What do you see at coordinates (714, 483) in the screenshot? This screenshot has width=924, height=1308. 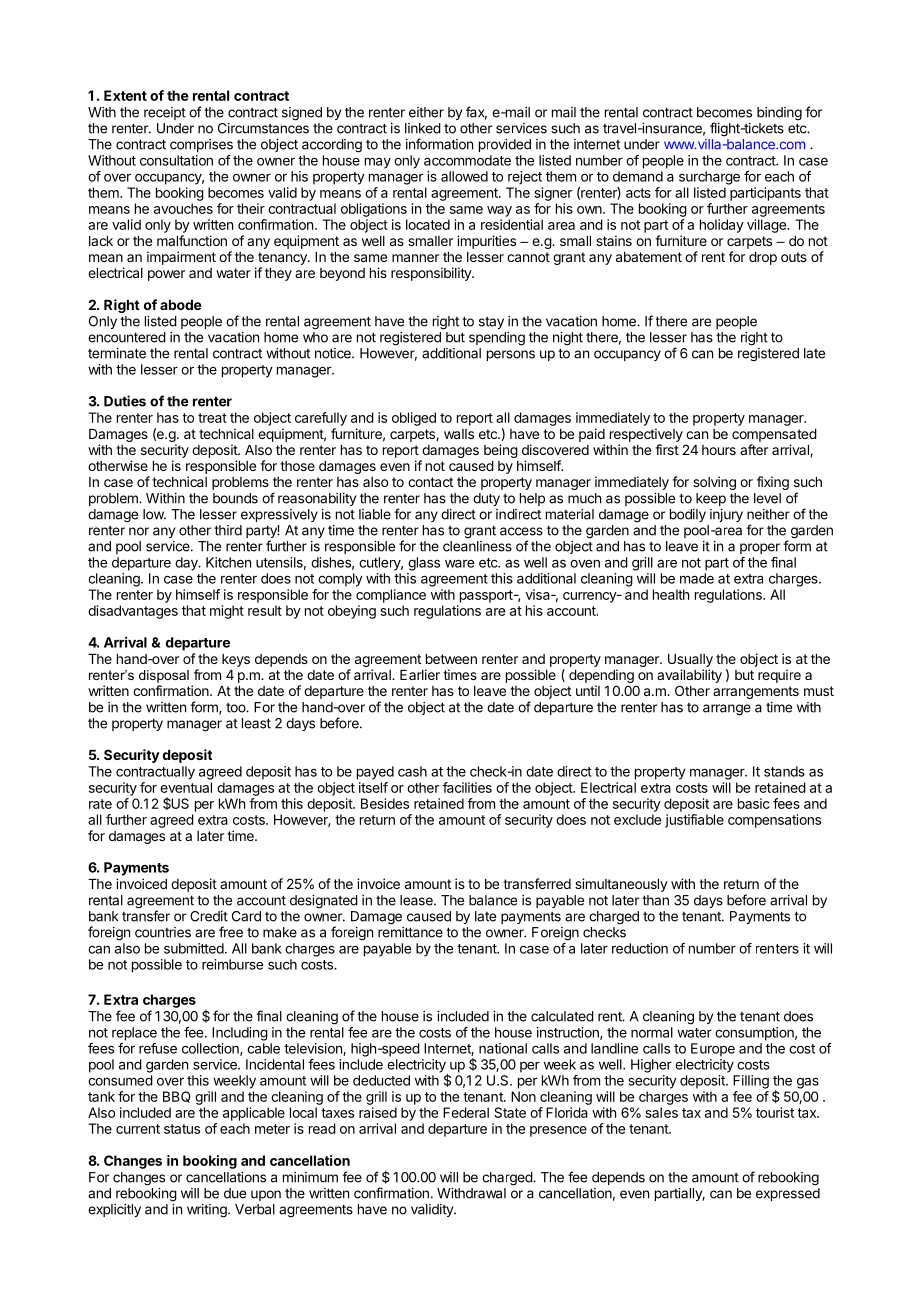 I see `solving` at bounding box center [714, 483].
